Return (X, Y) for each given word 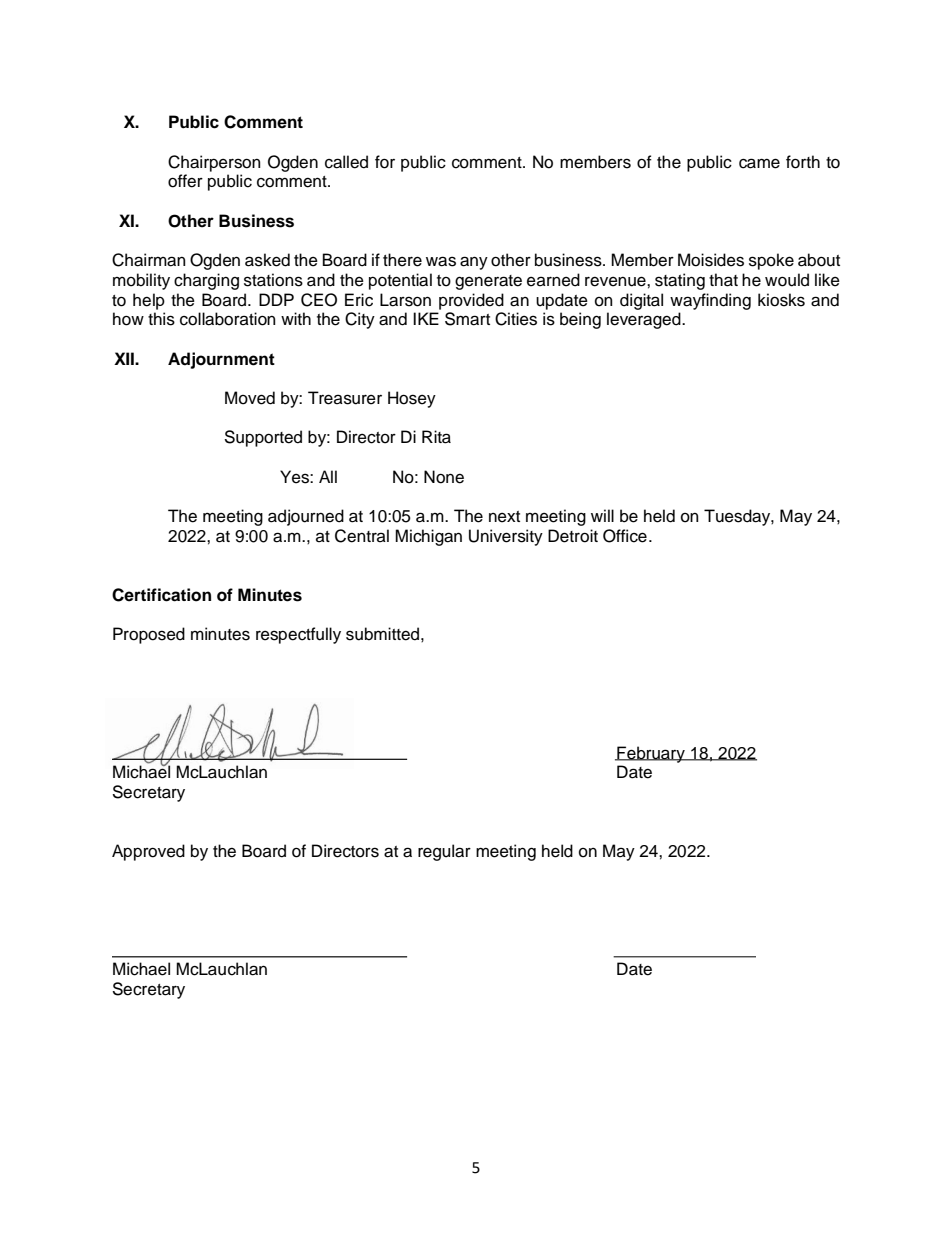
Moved (250, 398)
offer (185, 181)
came (759, 163)
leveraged (645, 320)
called (346, 162)
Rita (436, 437)
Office (625, 536)
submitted (382, 634)
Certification (161, 595)
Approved (148, 852)
